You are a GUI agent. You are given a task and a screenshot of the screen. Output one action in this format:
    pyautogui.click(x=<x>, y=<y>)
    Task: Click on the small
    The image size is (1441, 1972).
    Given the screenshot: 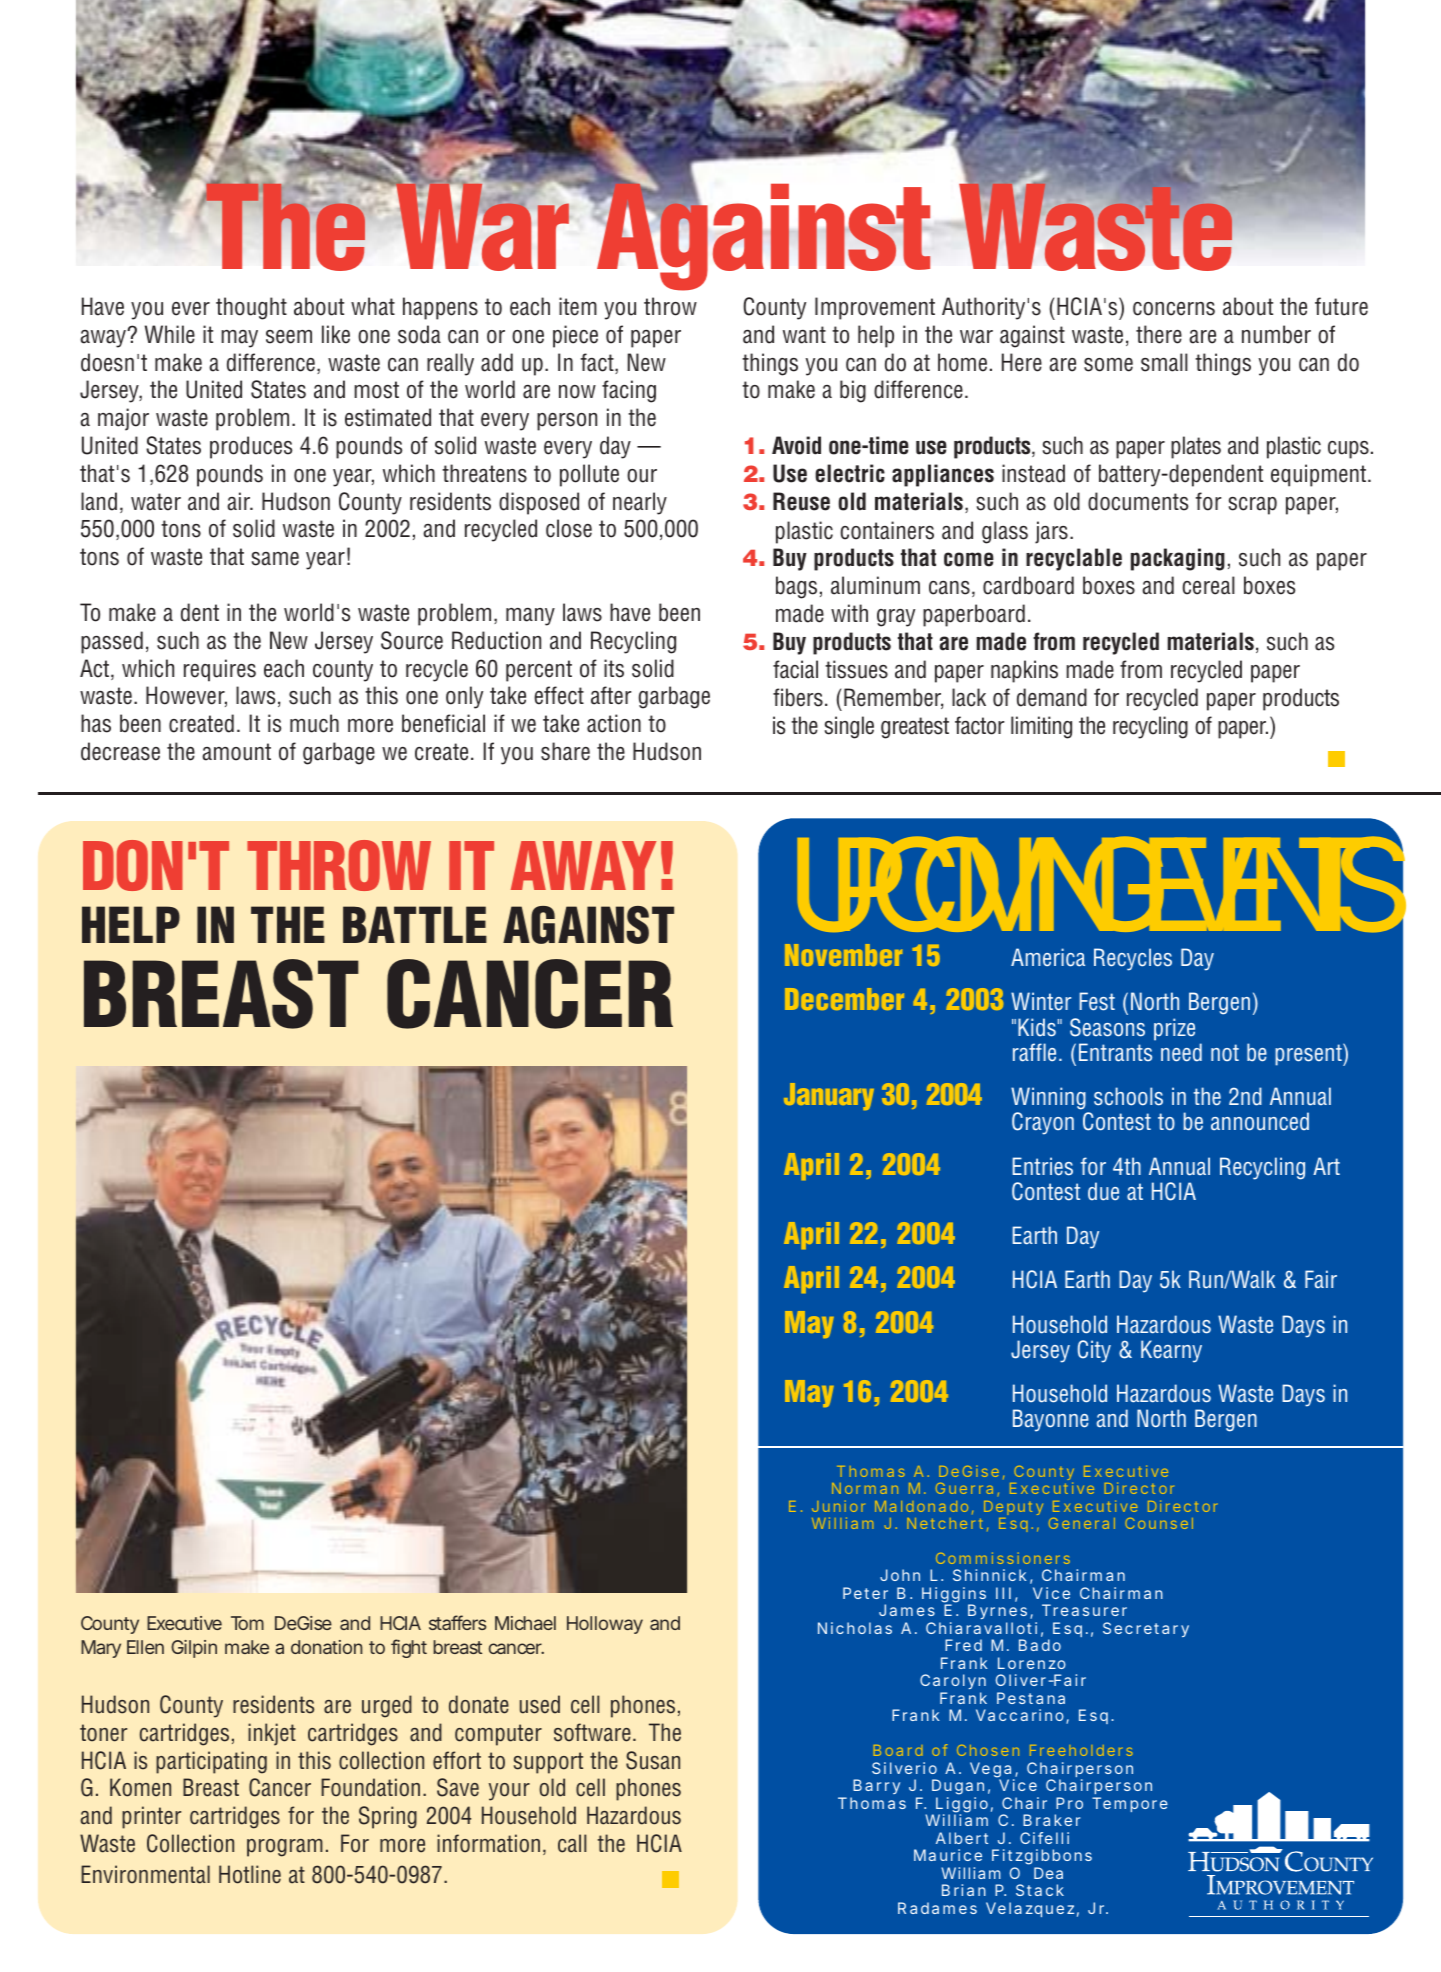 What is the action you would take?
    pyautogui.click(x=1164, y=362)
